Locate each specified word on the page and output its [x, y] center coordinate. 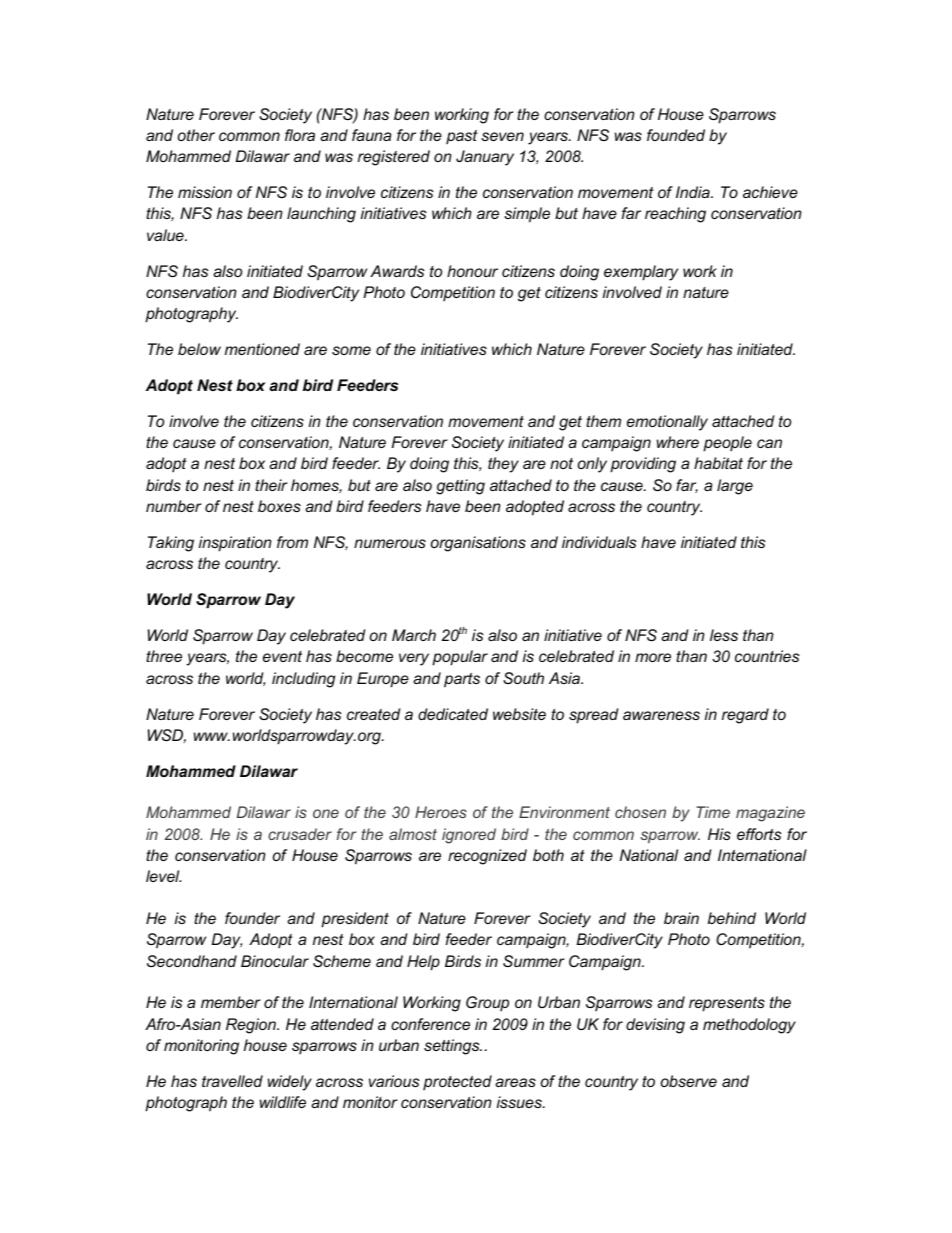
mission [205, 192]
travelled [232, 1081]
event [282, 656]
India [694, 192]
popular [460, 658]
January [485, 158]
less [724, 635]
